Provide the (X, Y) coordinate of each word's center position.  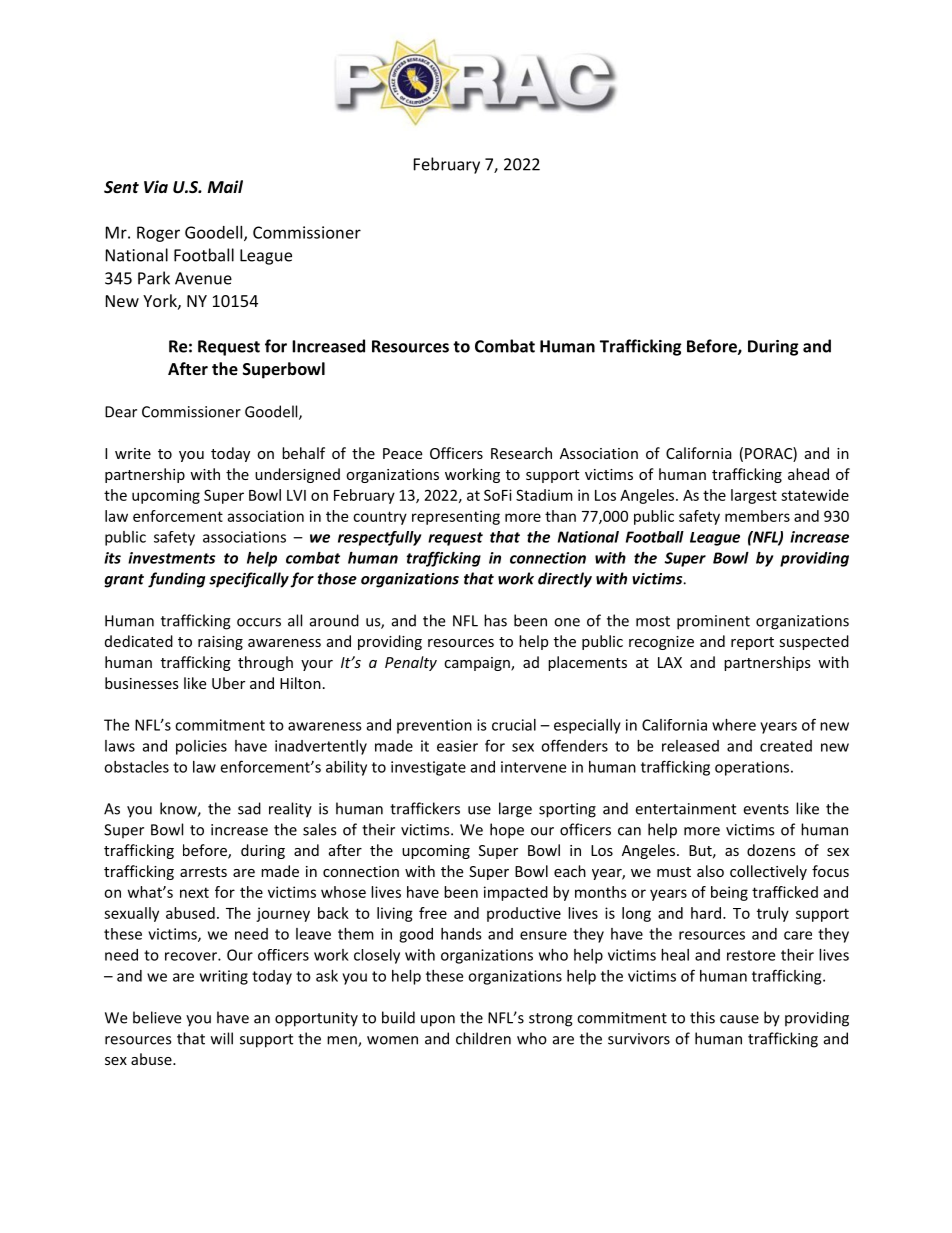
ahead (808, 474)
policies (201, 747)
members (757, 516)
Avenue (203, 278)
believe (157, 1017)
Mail (225, 186)
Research (521, 453)
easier (457, 746)
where (734, 725)
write (133, 453)
